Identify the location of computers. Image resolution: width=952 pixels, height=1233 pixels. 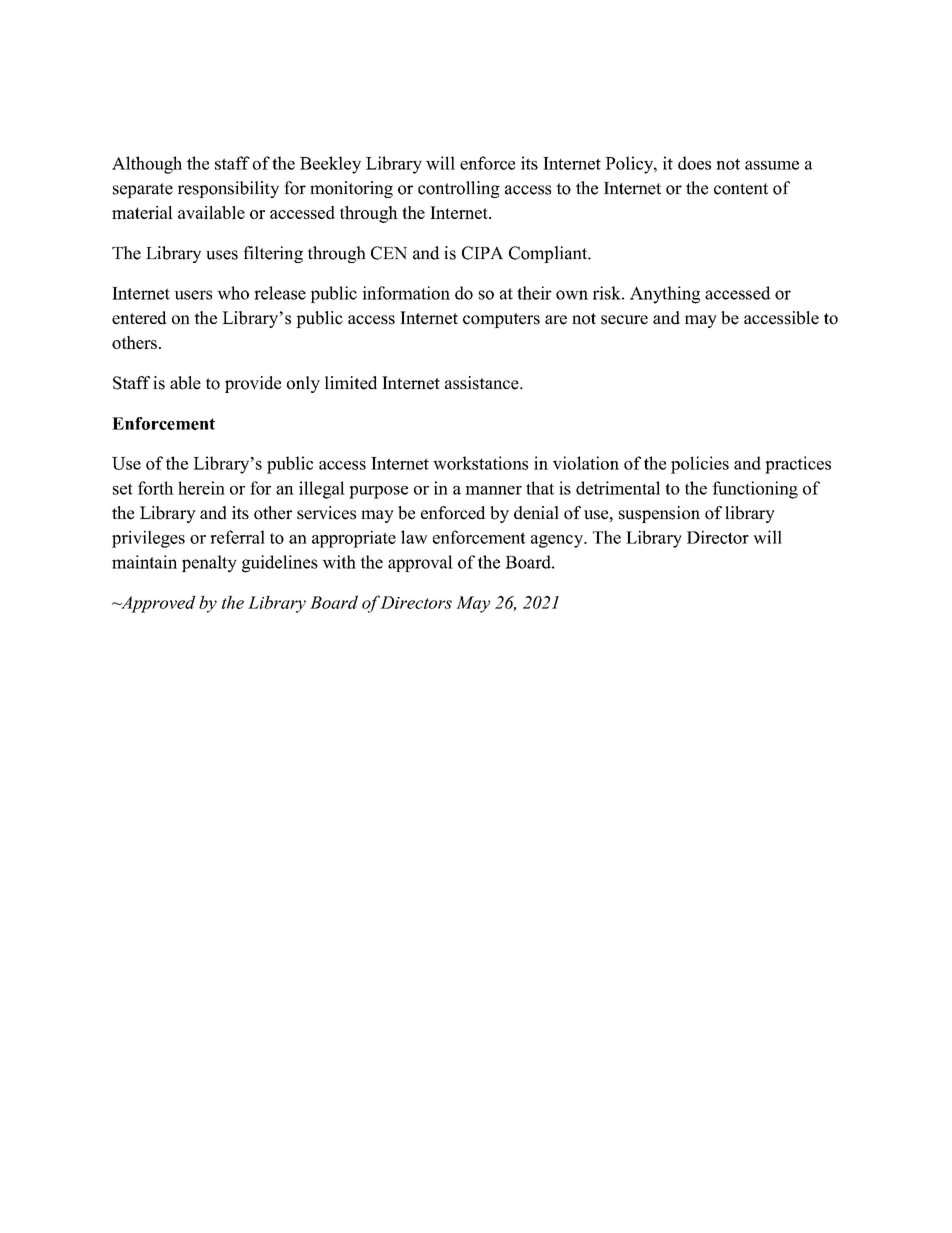
(501, 320).
